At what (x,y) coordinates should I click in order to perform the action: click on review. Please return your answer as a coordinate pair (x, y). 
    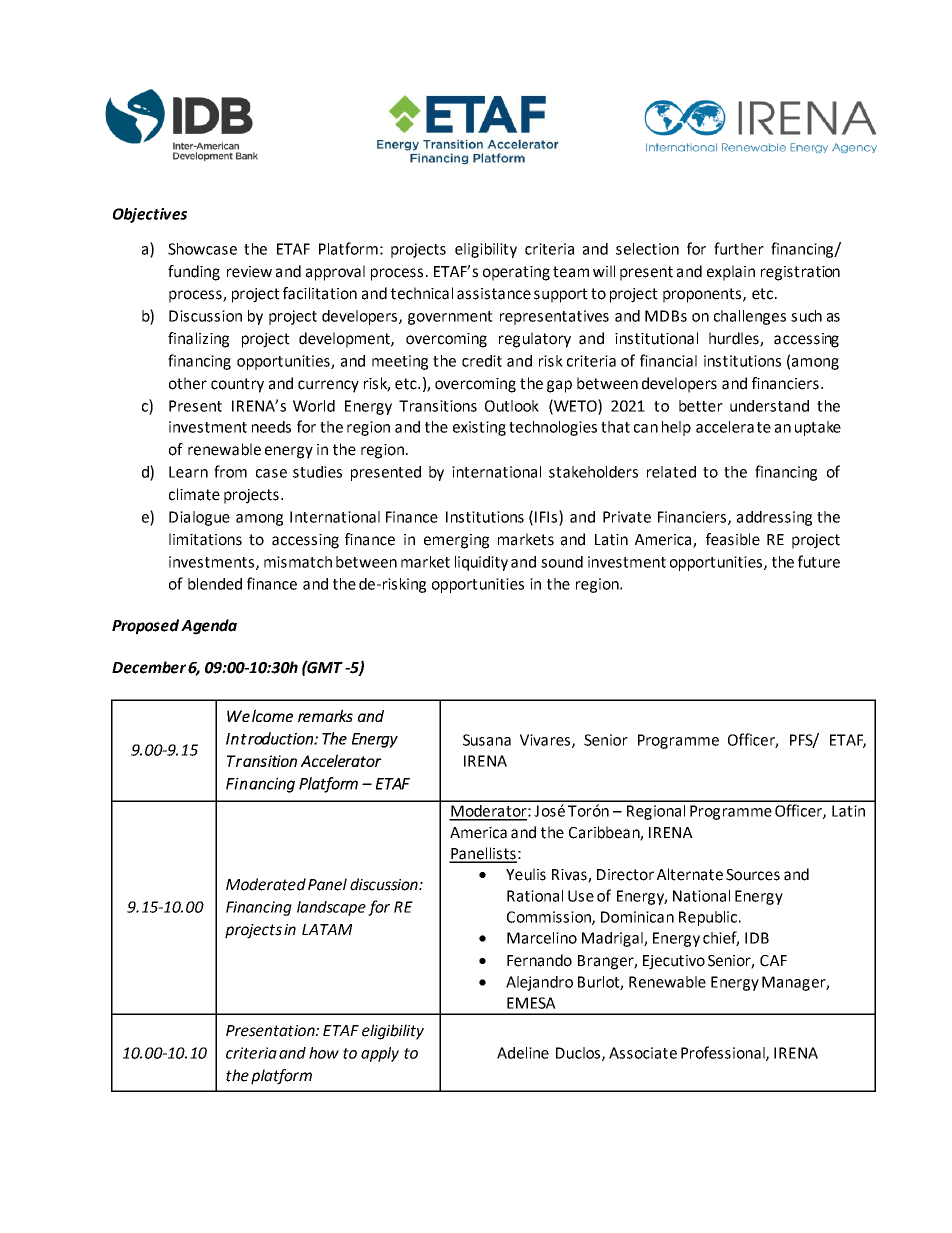
    Looking at the image, I should click on (249, 272).
